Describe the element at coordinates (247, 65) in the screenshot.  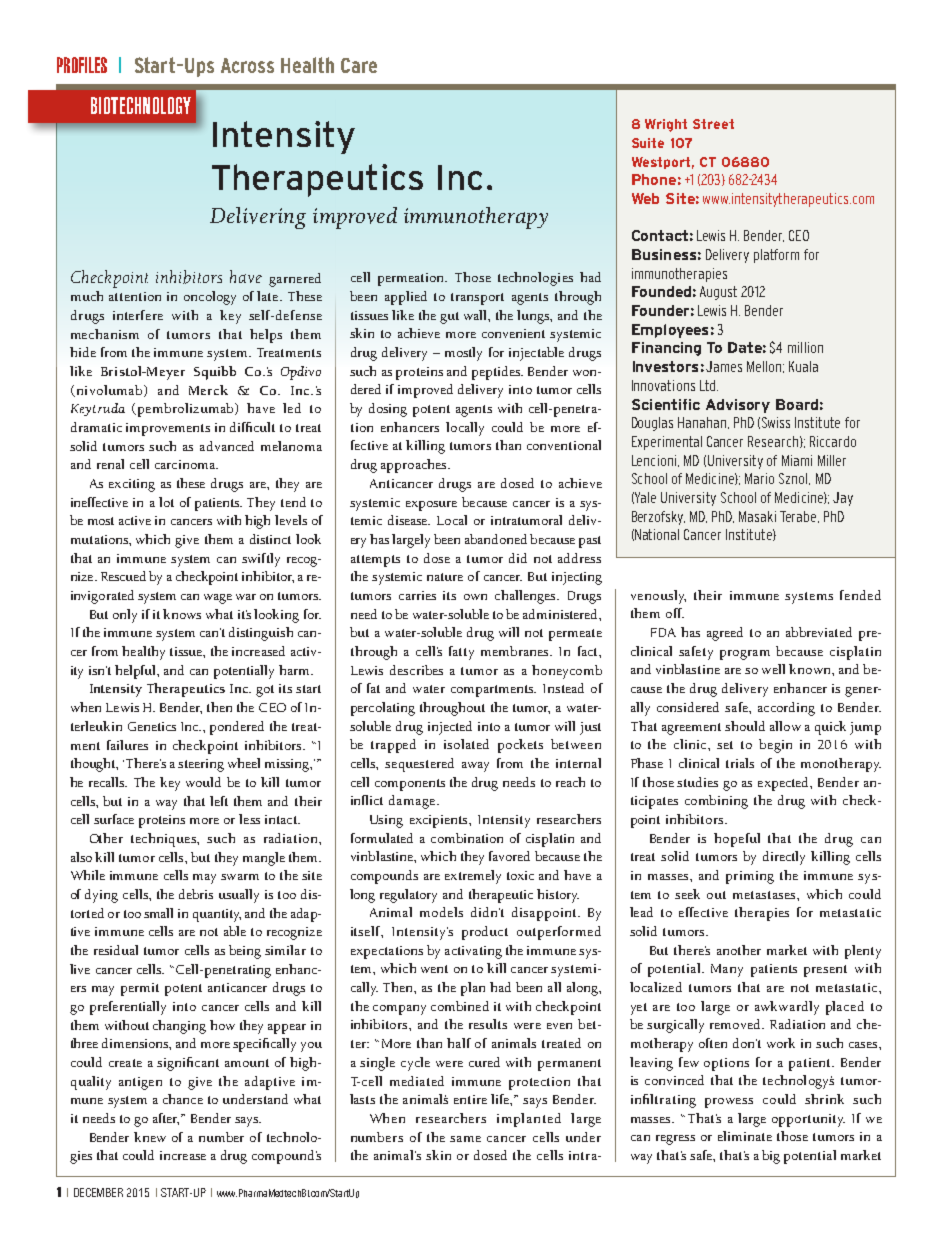
I see `Across` at that location.
